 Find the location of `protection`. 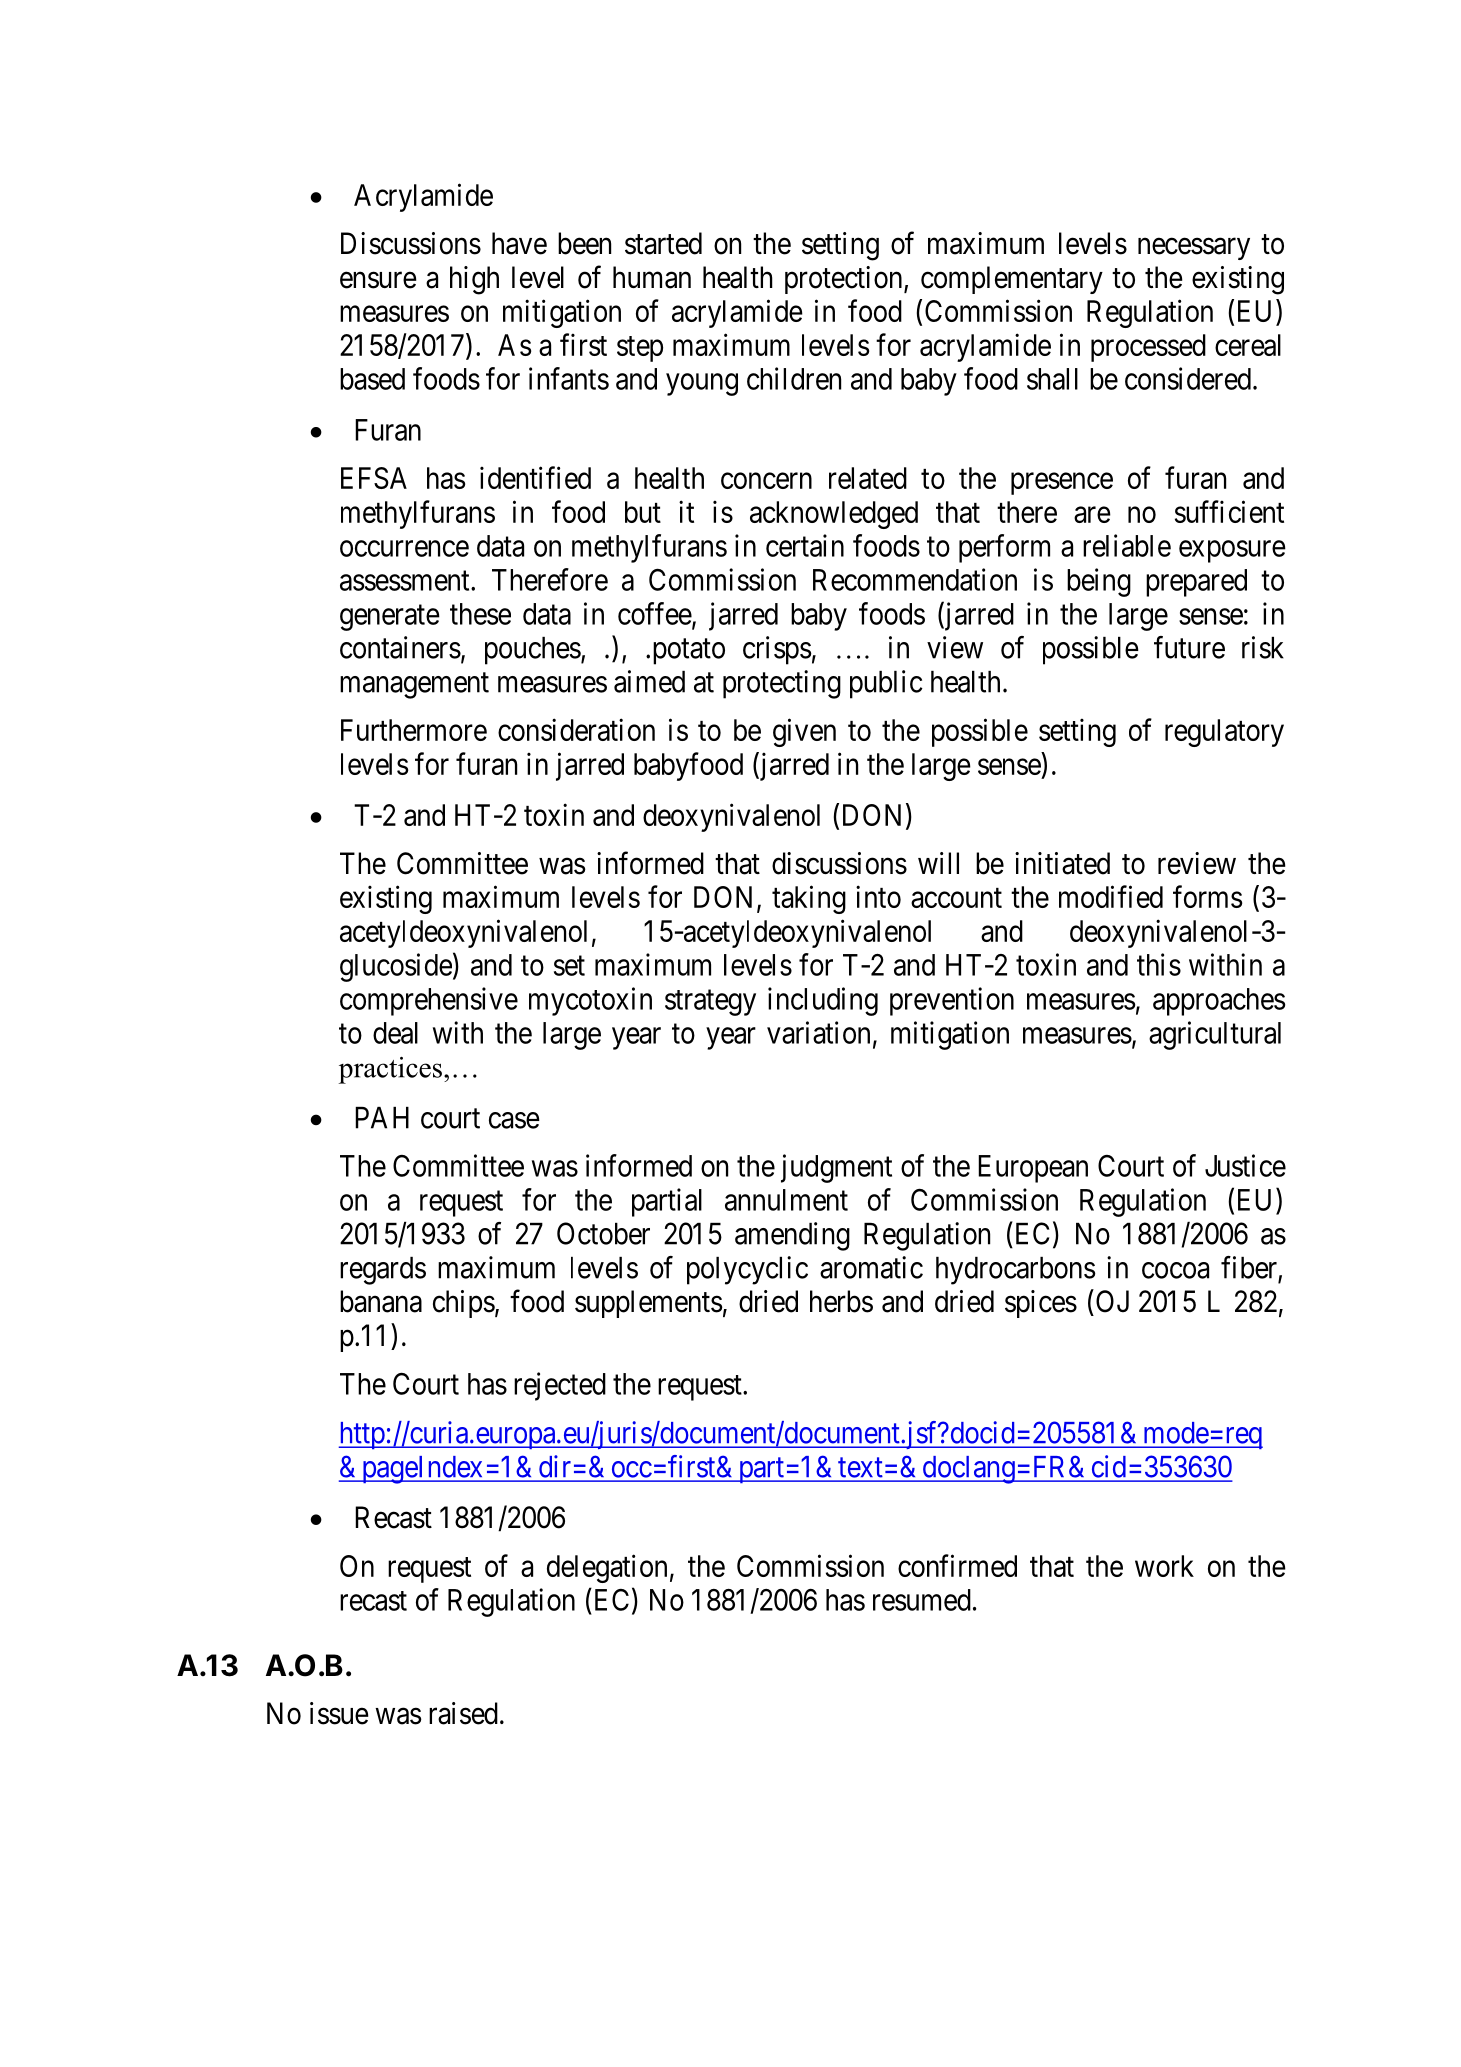

protection is located at coordinates (845, 280).
